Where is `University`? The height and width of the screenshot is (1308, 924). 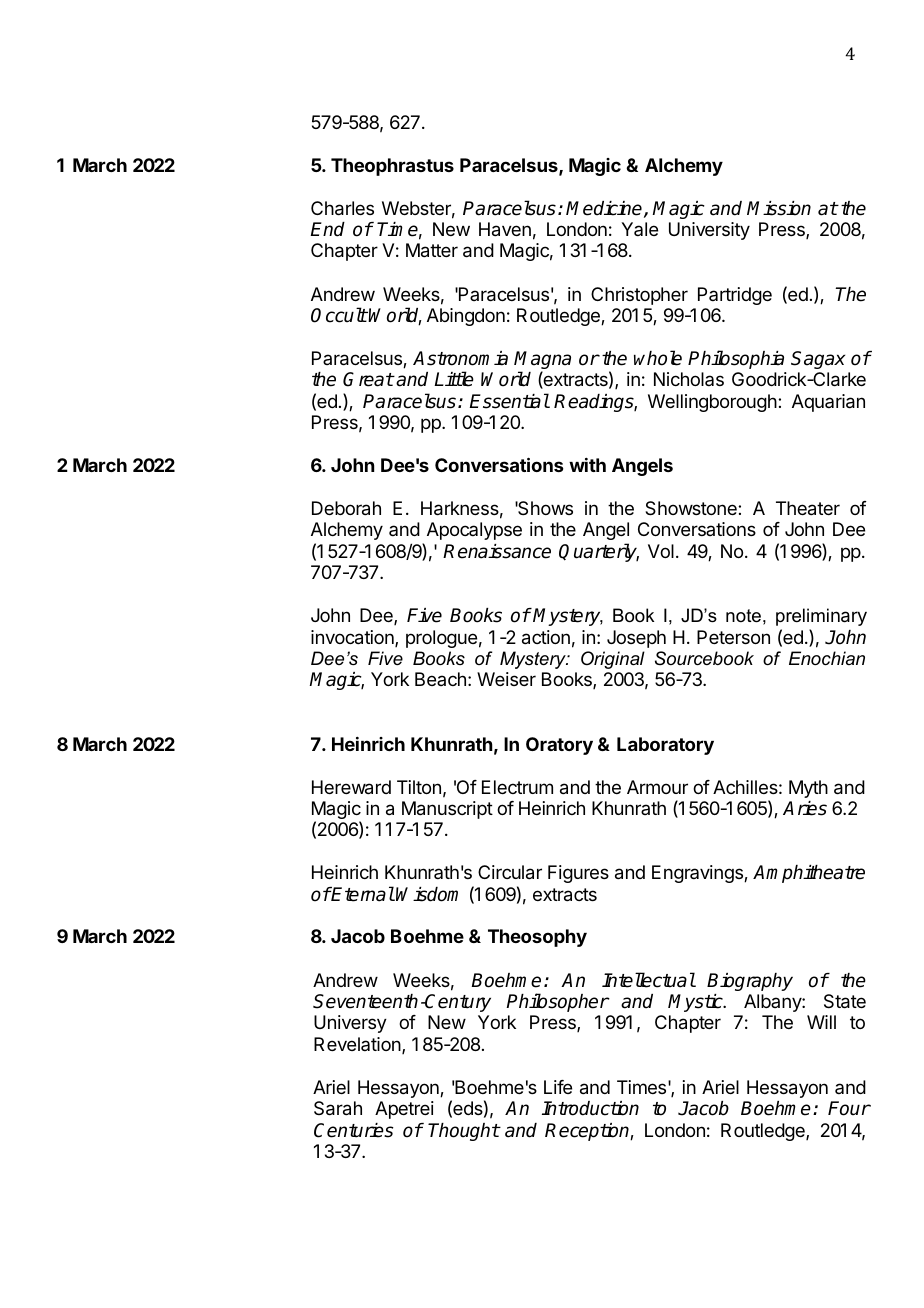 University is located at coordinates (709, 231).
